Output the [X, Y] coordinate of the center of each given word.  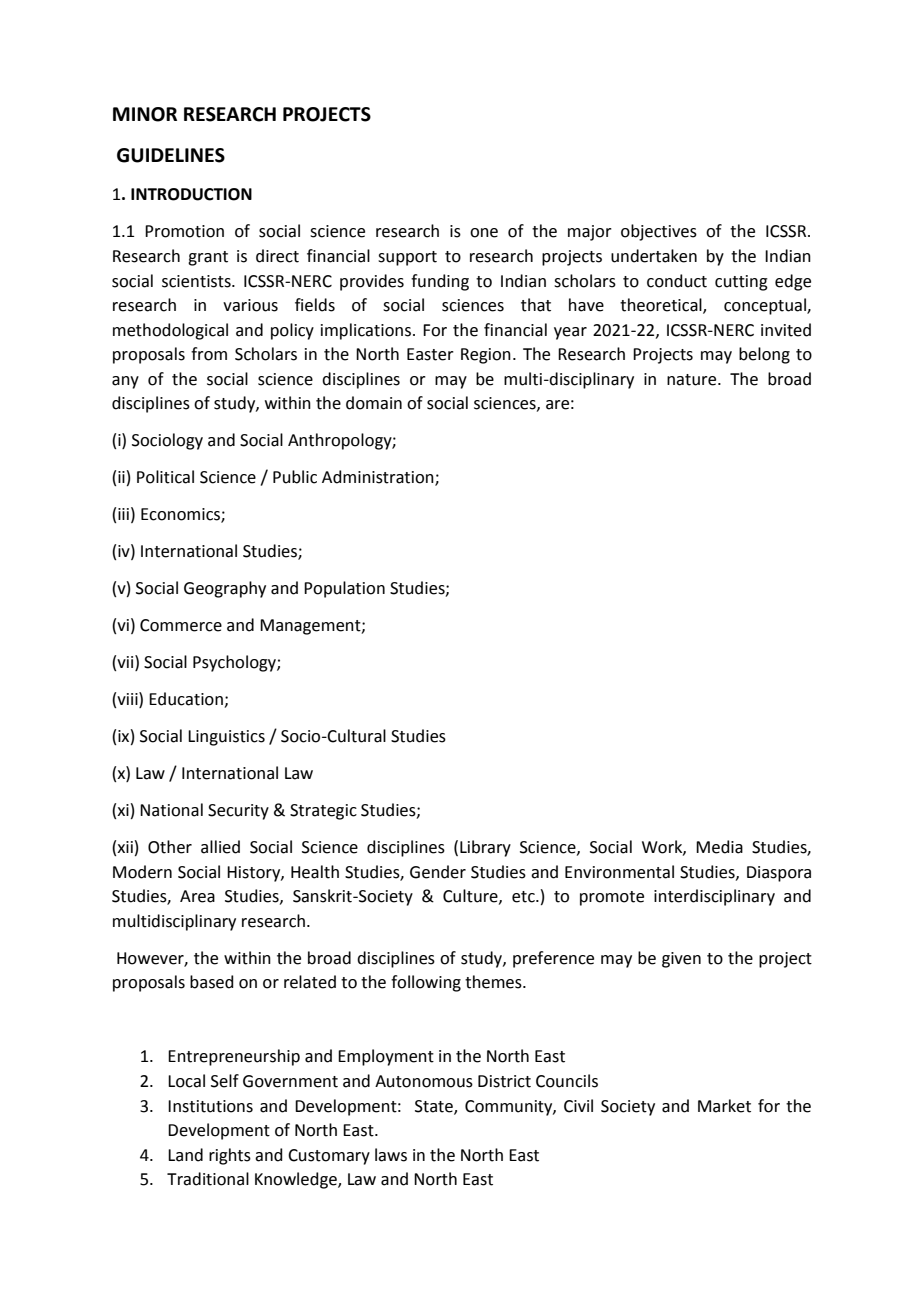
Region [486, 356]
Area [197, 896]
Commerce [181, 625]
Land [185, 1155]
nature [693, 380]
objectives [659, 232]
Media [719, 847]
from [209, 354]
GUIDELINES [171, 155]
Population [344, 589]
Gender [438, 872]
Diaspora [779, 874]
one [484, 233]
